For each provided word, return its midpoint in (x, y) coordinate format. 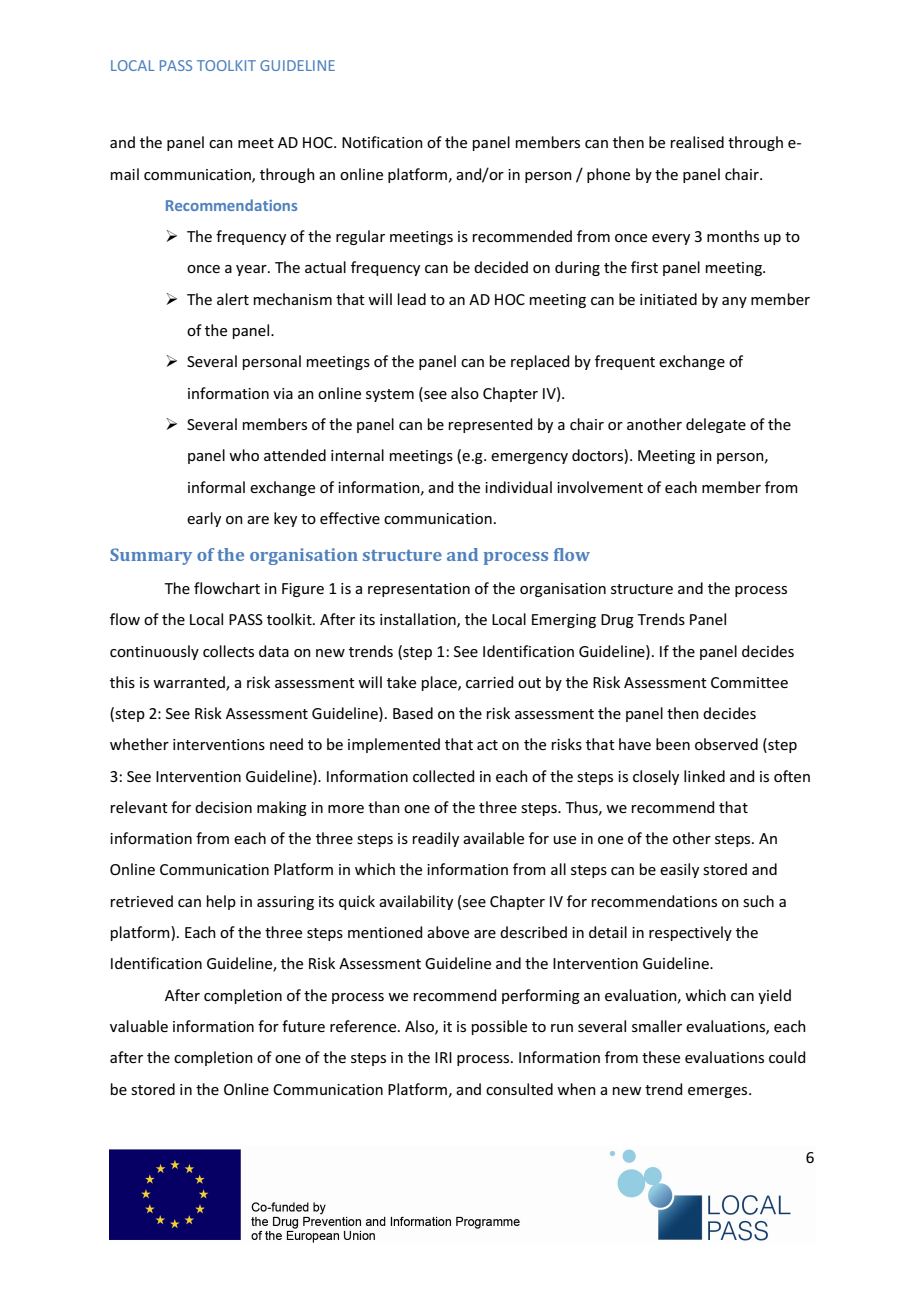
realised (697, 142)
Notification (382, 142)
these (661, 1057)
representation (419, 590)
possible (499, 1027)
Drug (617, 621)
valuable (139, 1026)
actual (325, 267)
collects (228, 651)
